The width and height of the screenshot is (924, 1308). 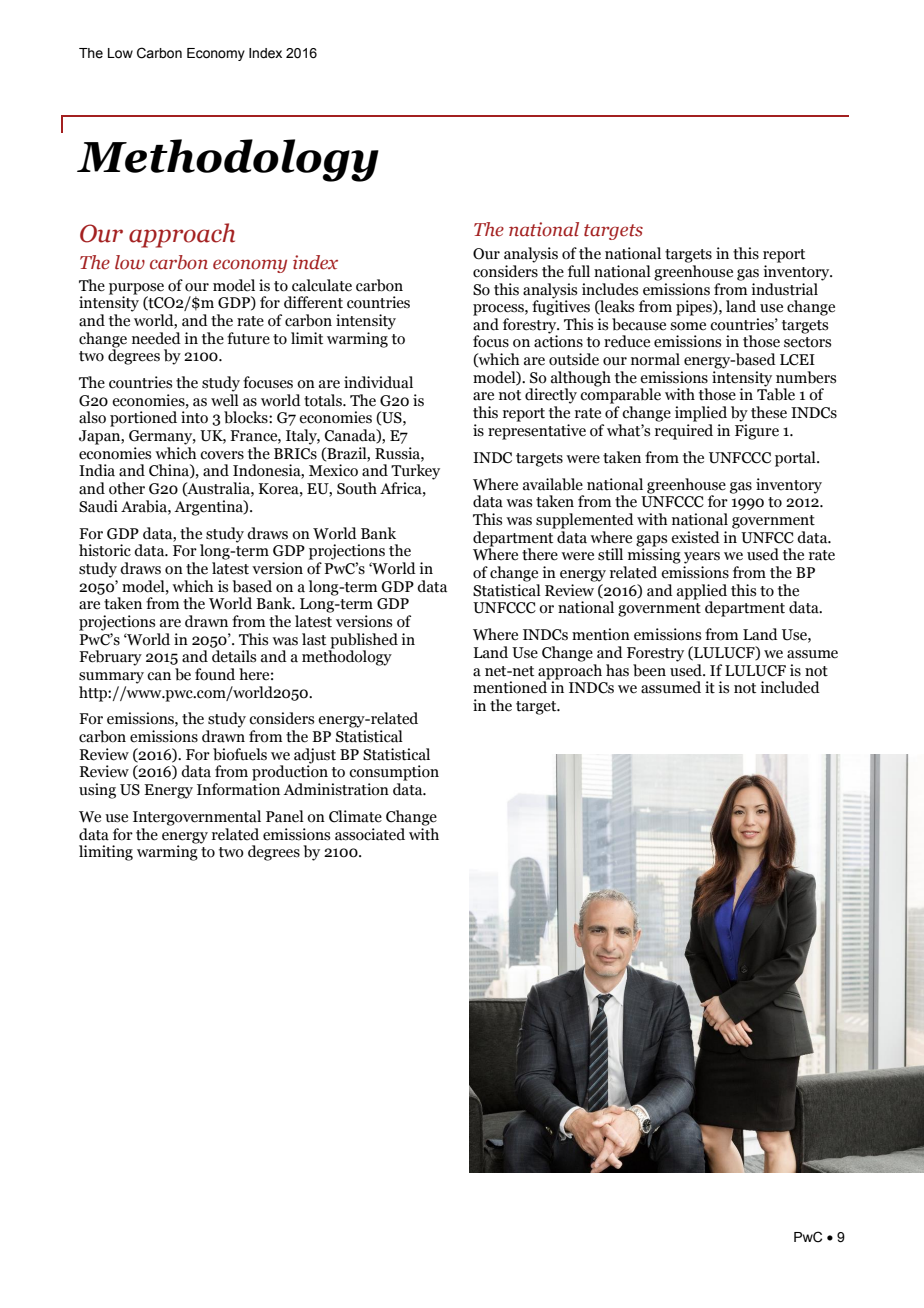 What do you see at coordinates (537, 432) in the screenshot?
I see `representative` at bounding box center [537, 432].
